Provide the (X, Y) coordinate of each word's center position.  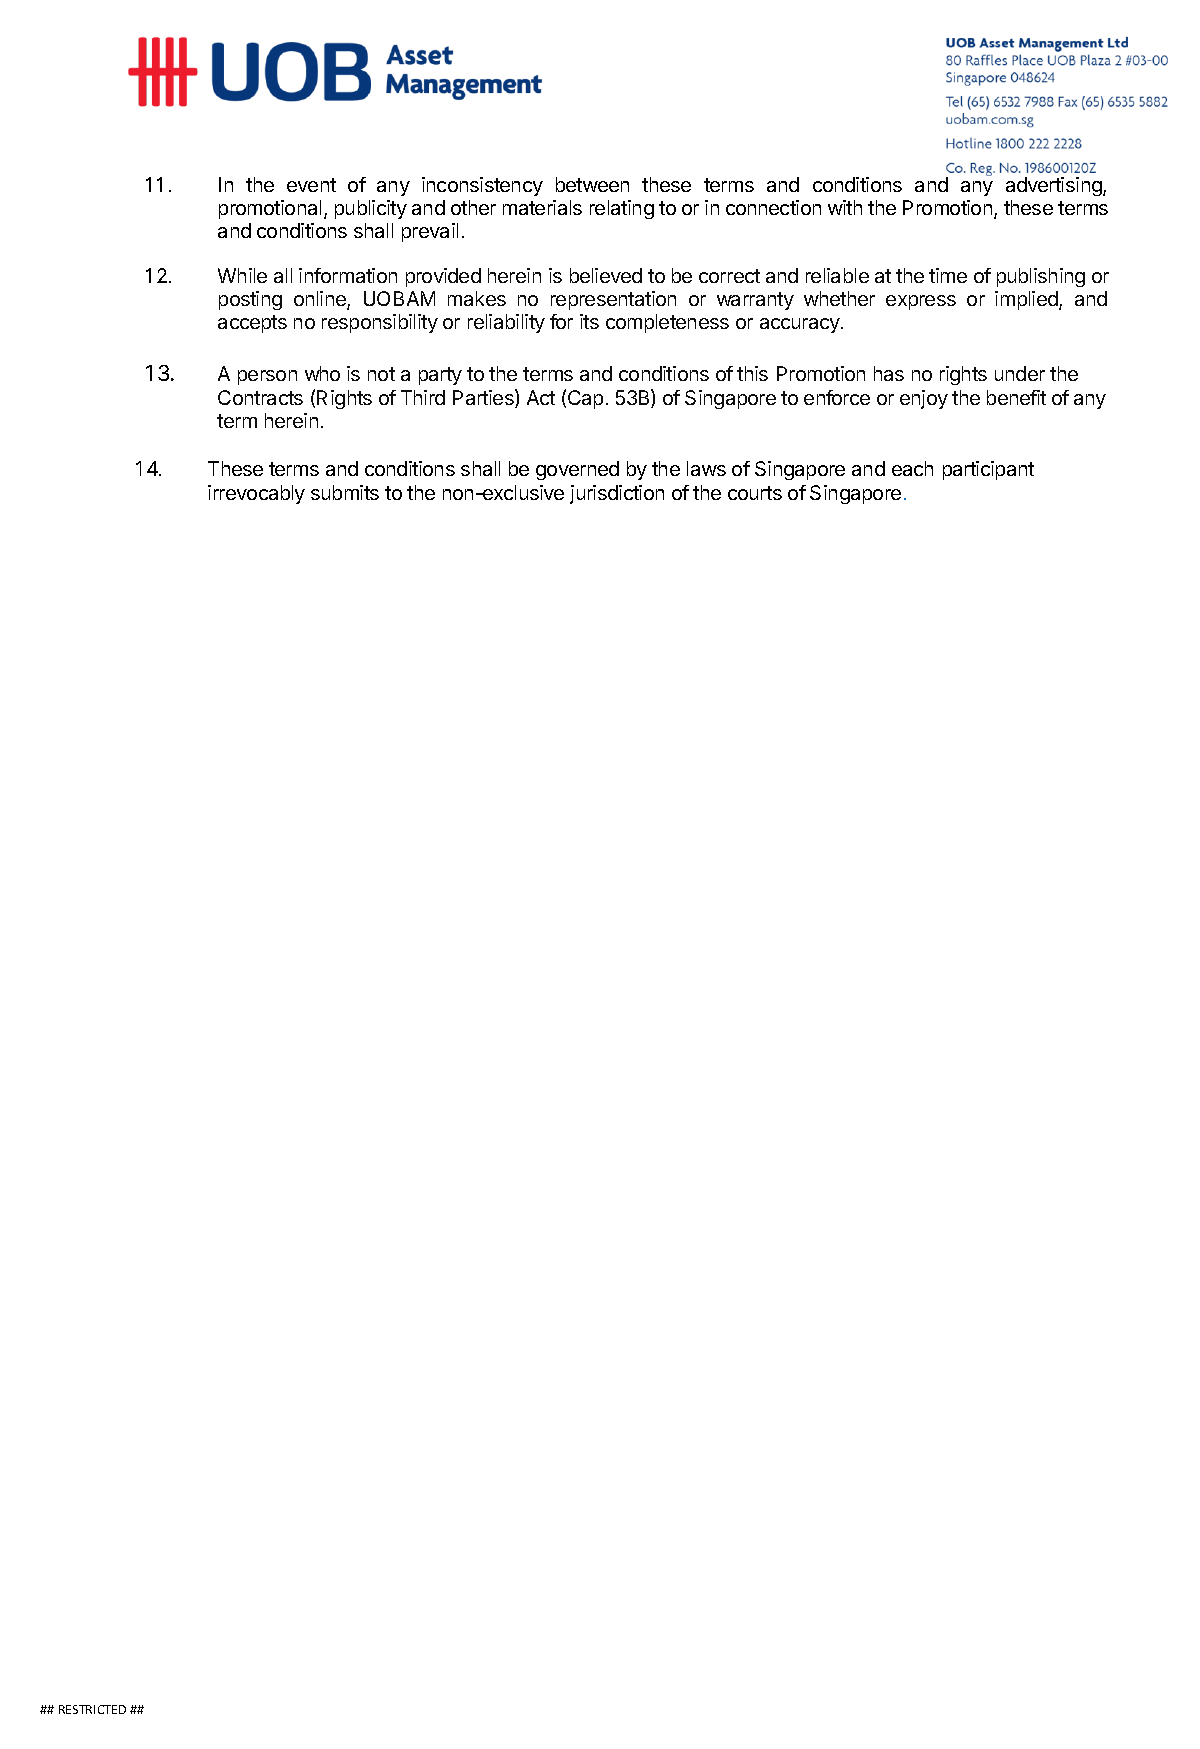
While (242, 275)
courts (755, 493)
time (948, 275)
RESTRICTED (92, 1709)
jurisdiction (617, 494)
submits (345, 492)
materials (542, 207)
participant (988, 470)
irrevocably (256, 494)
